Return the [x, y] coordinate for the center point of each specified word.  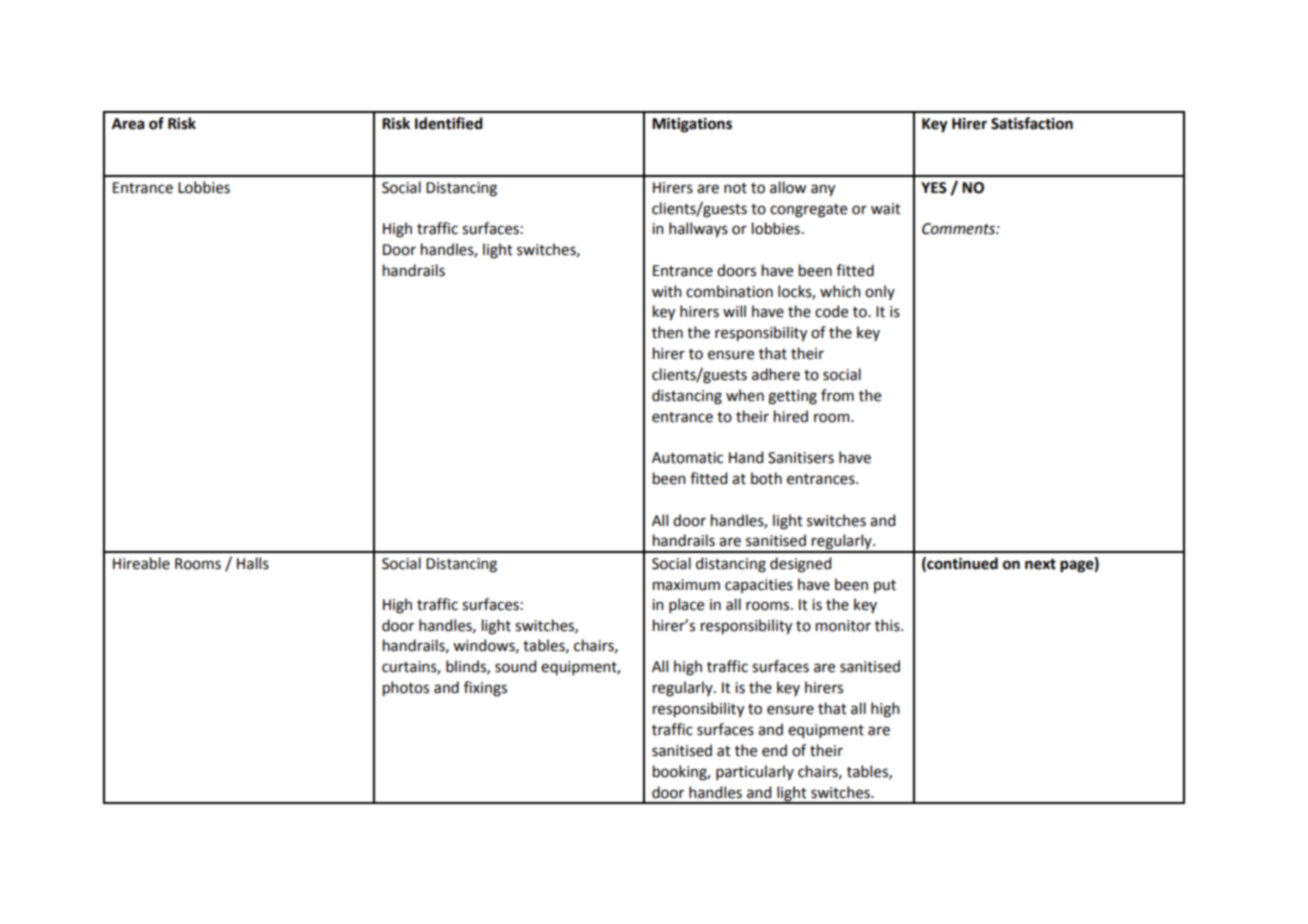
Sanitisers [801, 458]
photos [406, 688]
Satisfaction [1032, 123]
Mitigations [692, 125]
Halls [253, 563]
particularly [755, 772]
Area [128, 124]
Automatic [687, 458]
